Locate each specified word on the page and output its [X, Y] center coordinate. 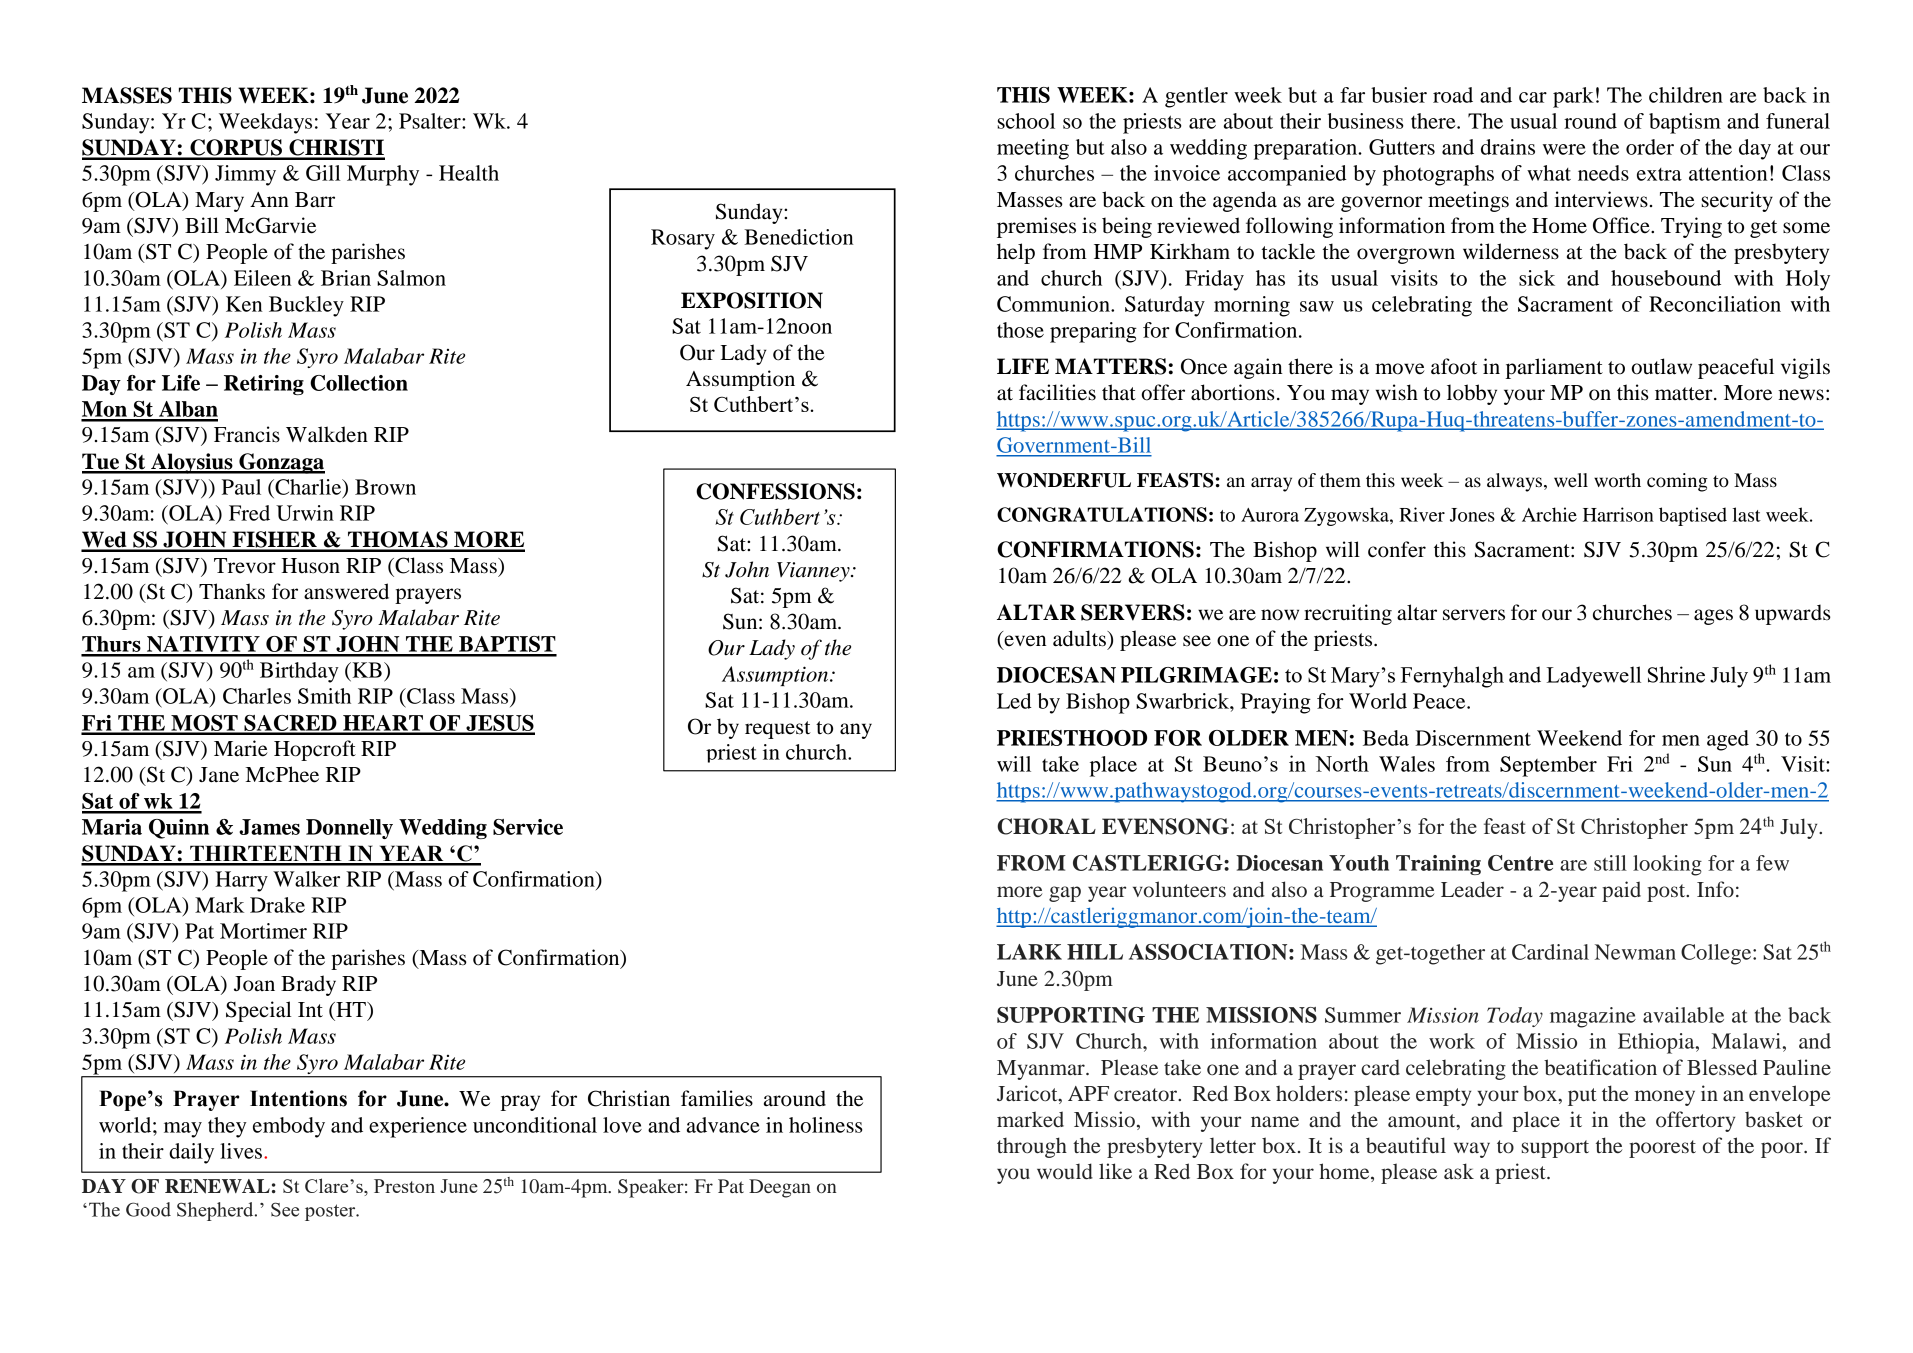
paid [1621, 891]
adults [1080, 638]
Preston [404, 1186]
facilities [1057, 392]
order [1650, 147]
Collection [359, 383]
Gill [323, 173]
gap [1065, 894]
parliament [1554, 368]
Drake [277, 905]
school [1026, 121]
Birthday [299, 672]
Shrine [1676, 674]
